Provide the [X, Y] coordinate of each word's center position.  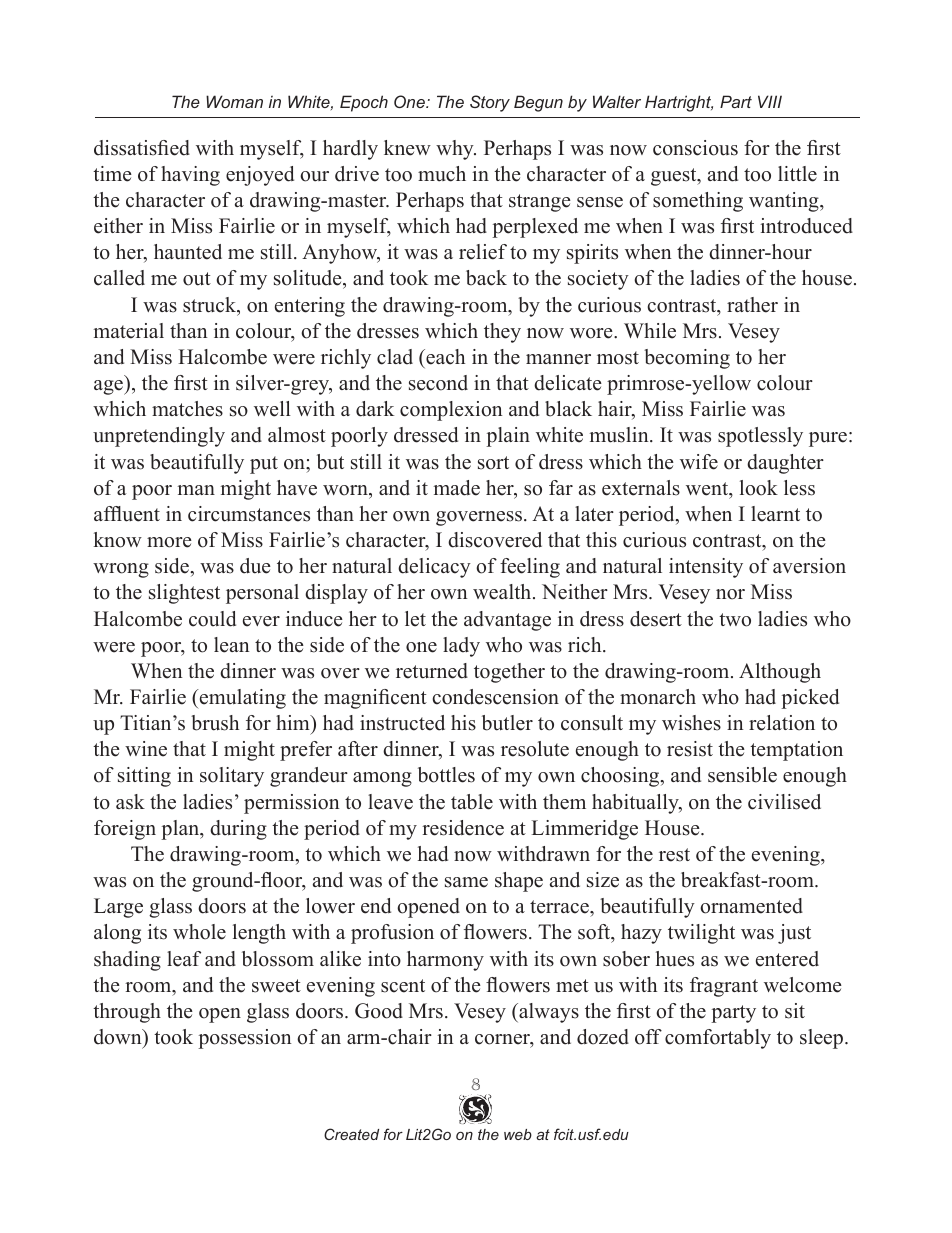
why [456, 150]
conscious [695, 148]
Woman [234, 101]
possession [245, 1039]
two [735, 620]
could [212, 619]
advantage [507, 621]
